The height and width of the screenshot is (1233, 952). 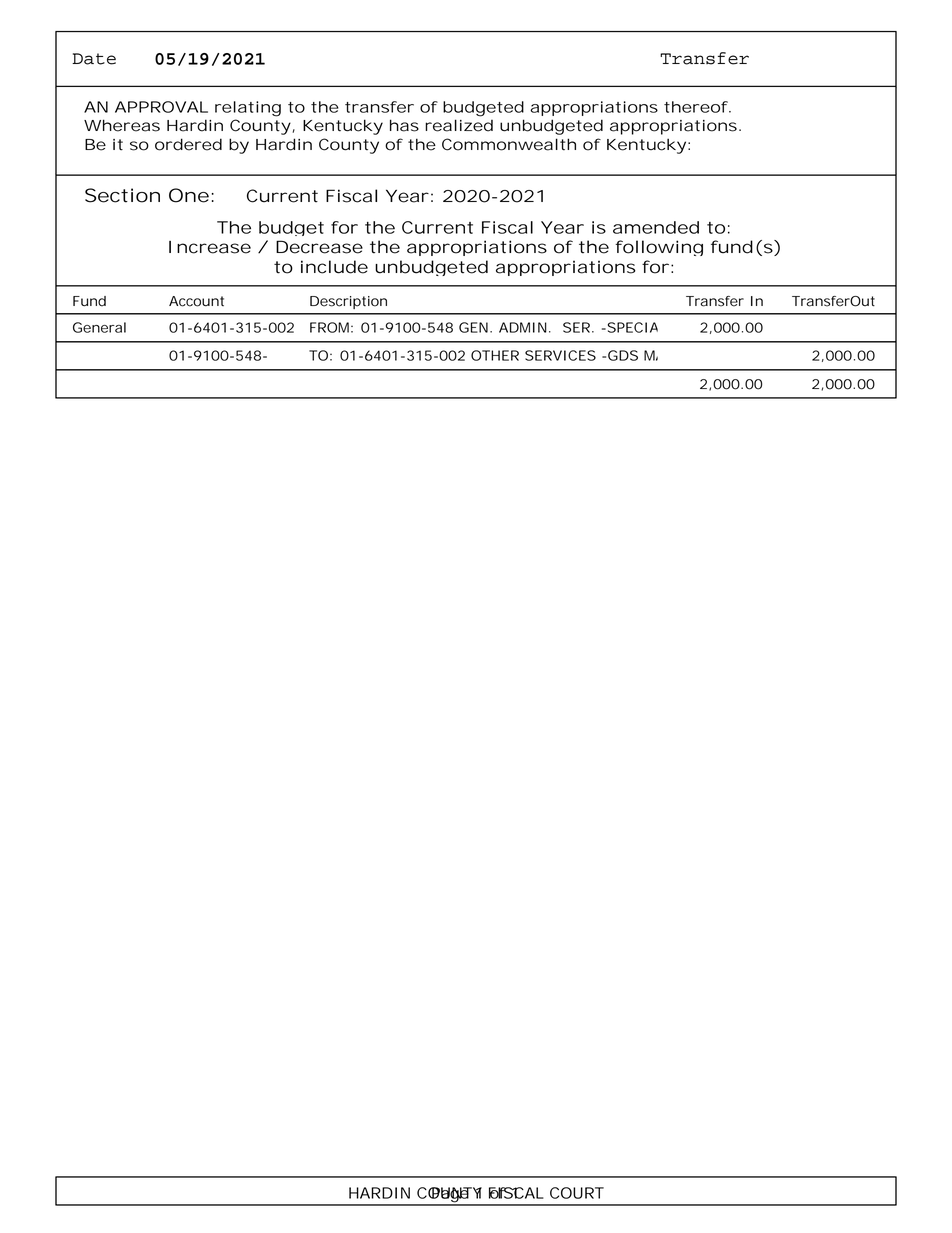 I want to click on include, so click(x=334, y=267).
